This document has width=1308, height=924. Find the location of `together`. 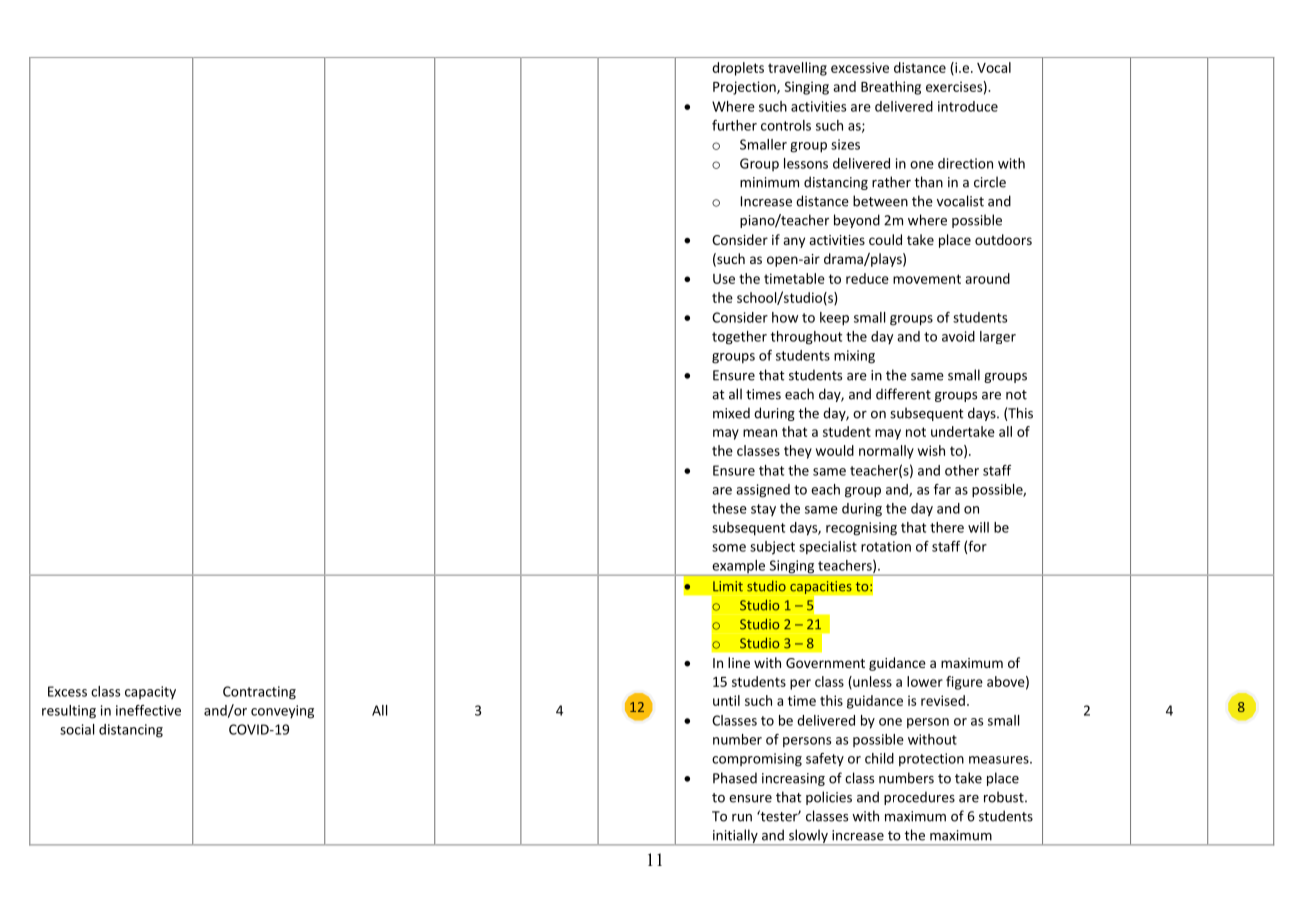

together is located at coordinates (739, 338).
